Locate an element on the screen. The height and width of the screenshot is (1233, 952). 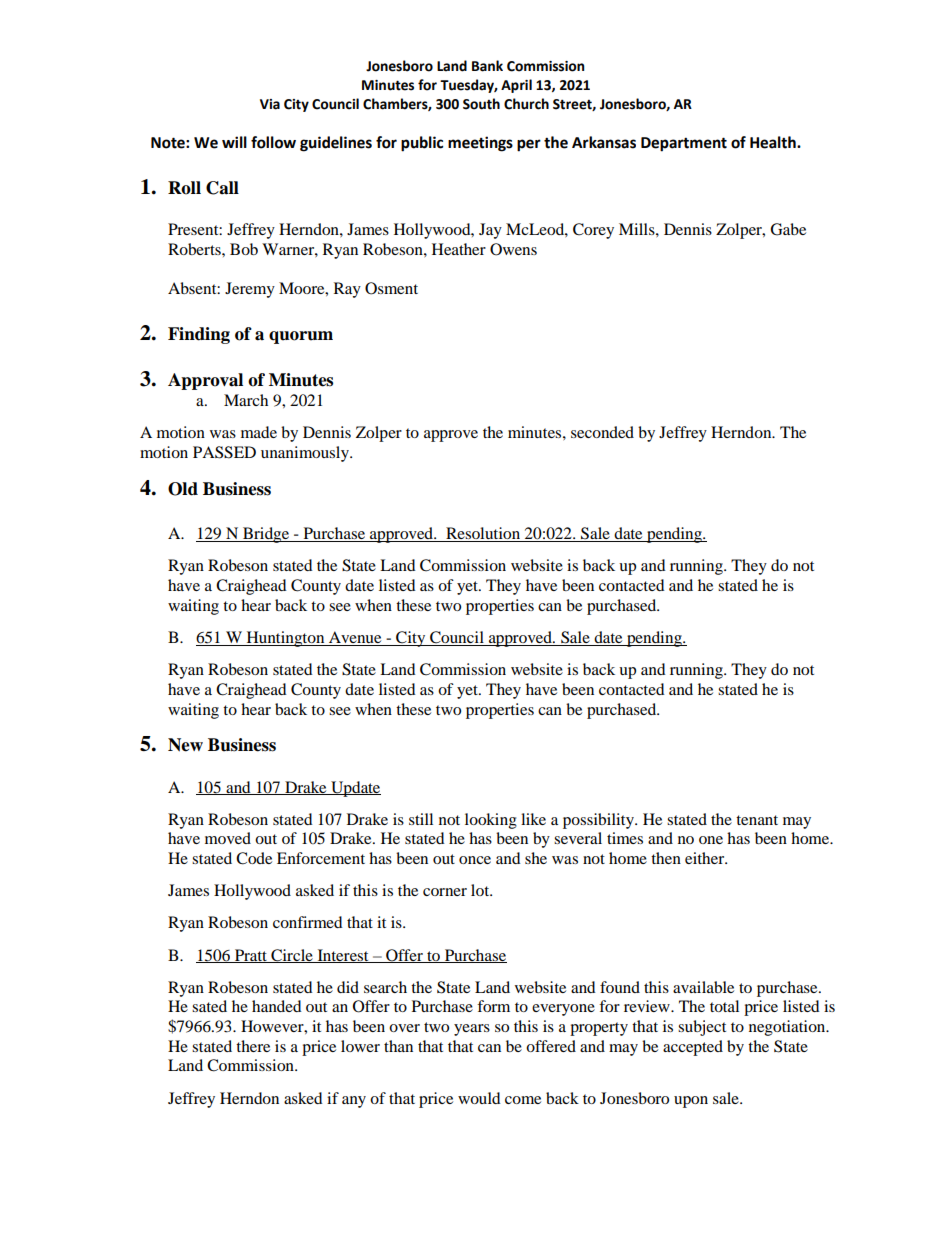
Bridge is located at coordinates (266, 535).
